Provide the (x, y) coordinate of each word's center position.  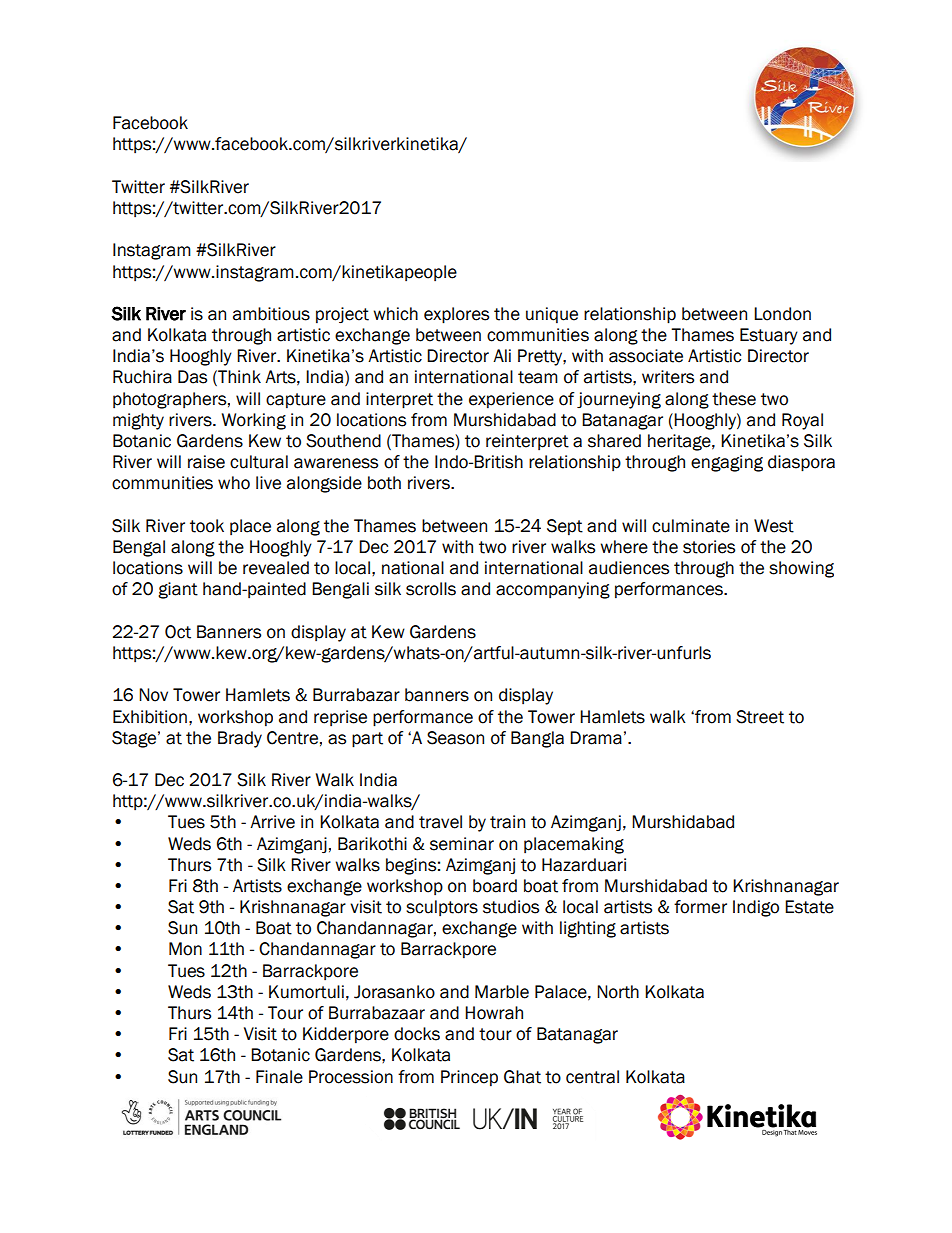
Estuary (769, 336)
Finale (279, 1077)
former (700, 907)
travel (440, 822)
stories (709, 547)
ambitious (271, 314)
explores (456, 315)
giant (178, 590)
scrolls (431, 589)
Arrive (272, 822)
